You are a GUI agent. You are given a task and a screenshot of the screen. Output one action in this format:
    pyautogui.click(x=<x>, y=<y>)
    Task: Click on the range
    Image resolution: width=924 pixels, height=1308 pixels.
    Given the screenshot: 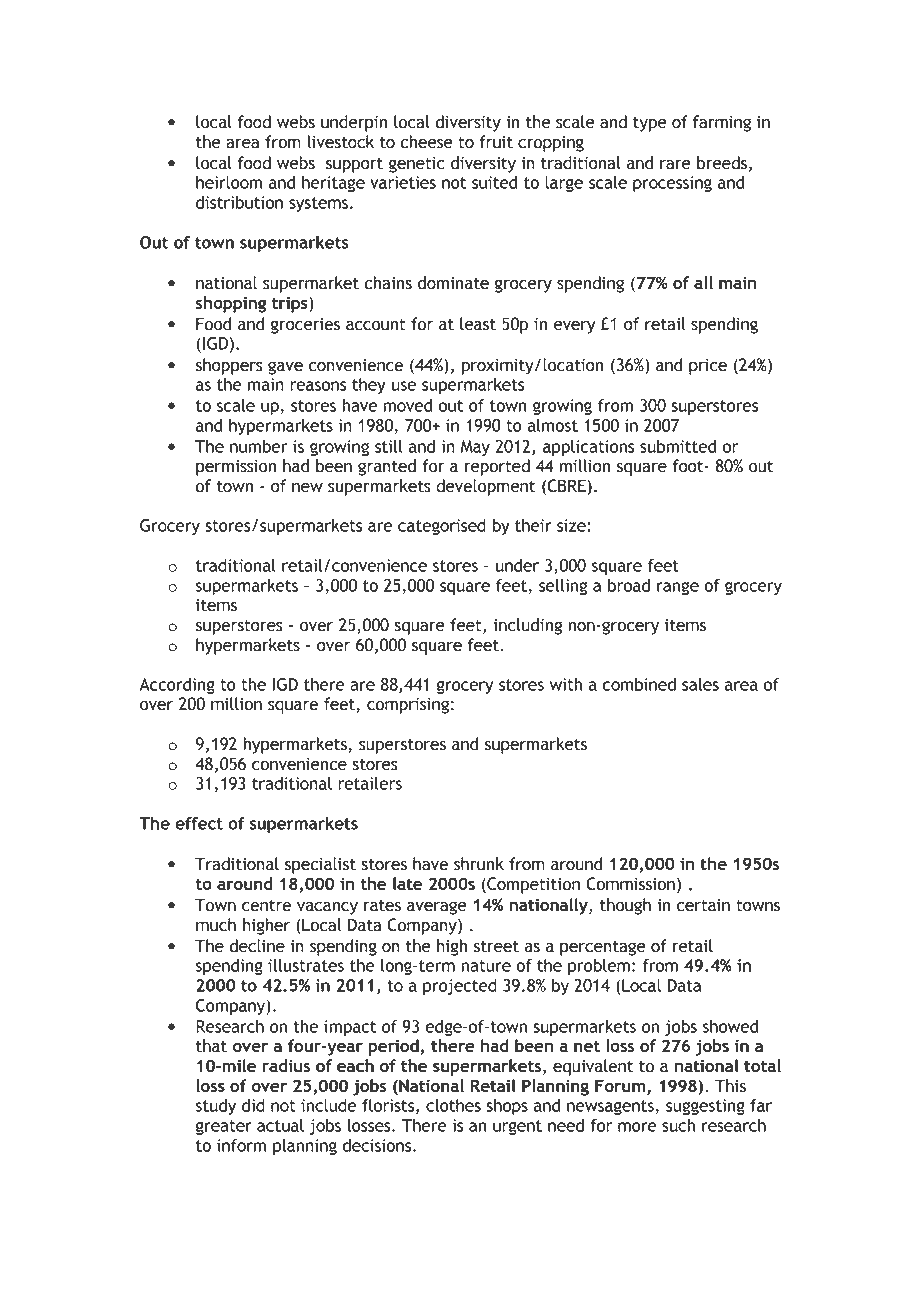 What is the action you would take?
    pyautogui.click(x=678, y=588)
